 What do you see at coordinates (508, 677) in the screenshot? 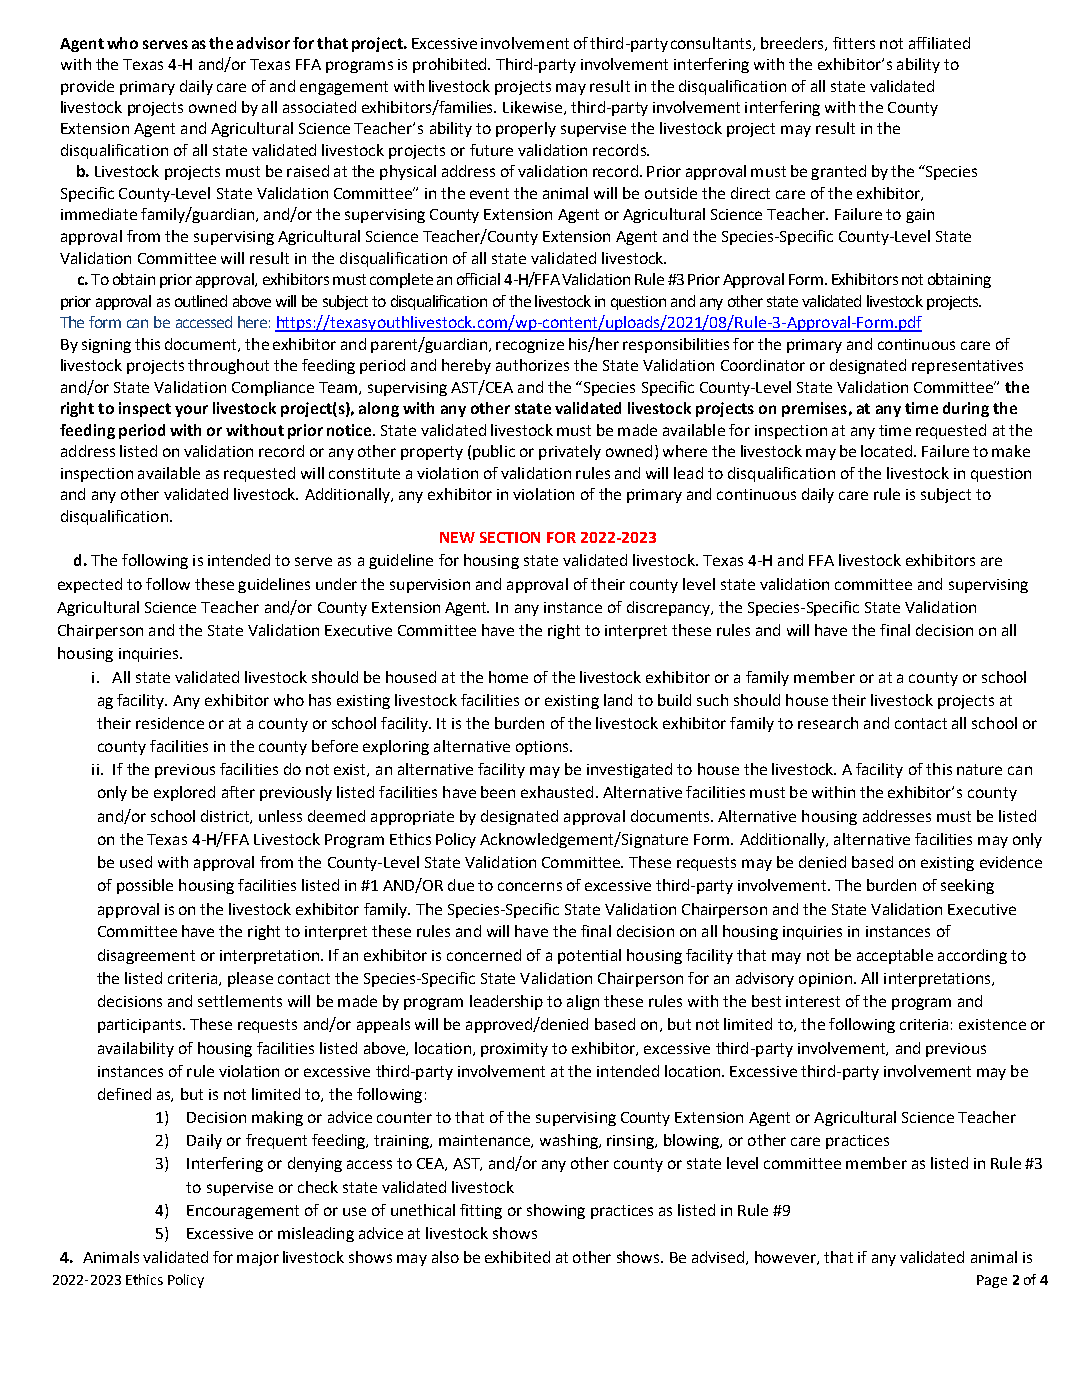
I see `home` at bounding box center [508, 677].
